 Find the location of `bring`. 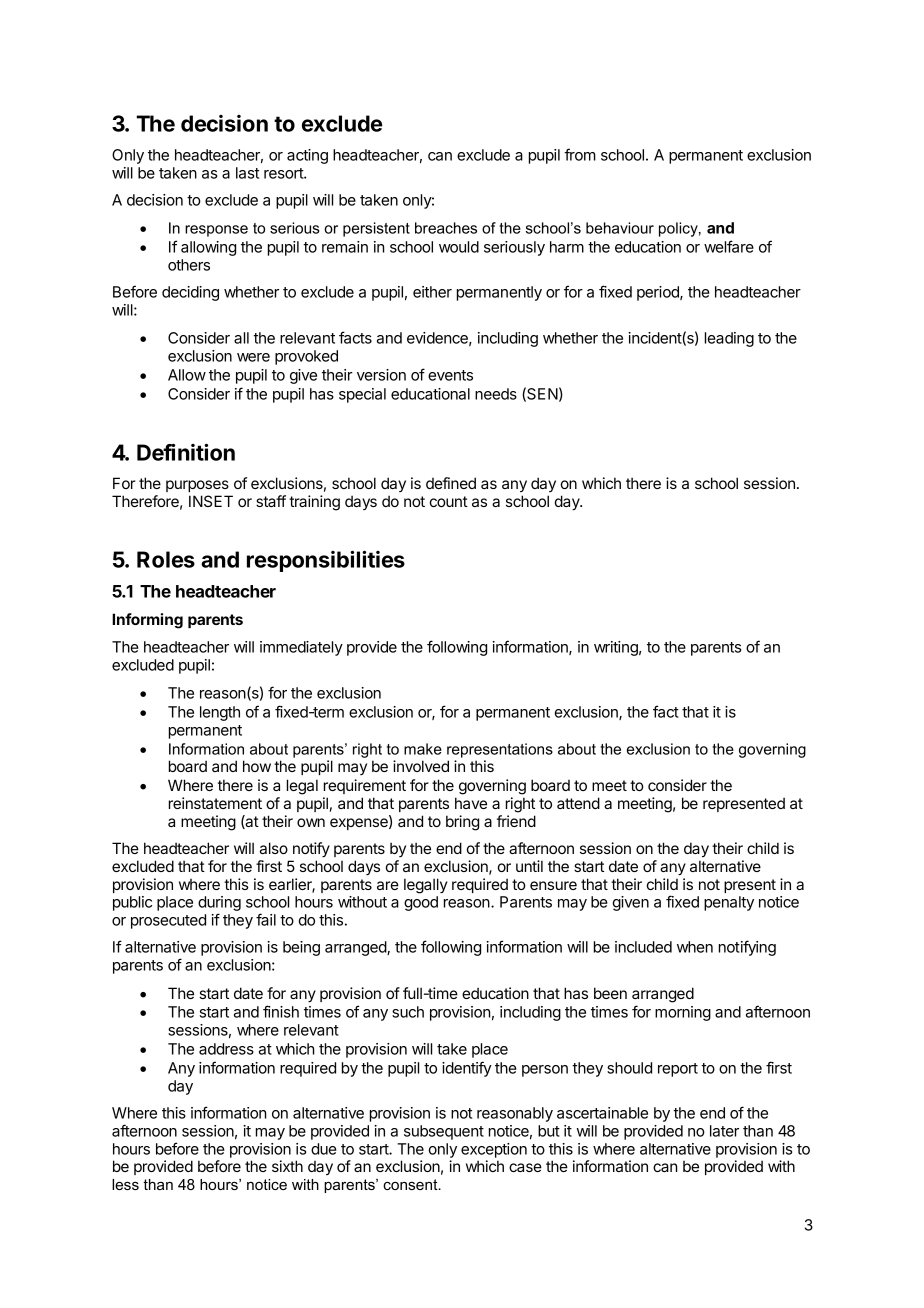

bring is located at coordinates (462, 823).
